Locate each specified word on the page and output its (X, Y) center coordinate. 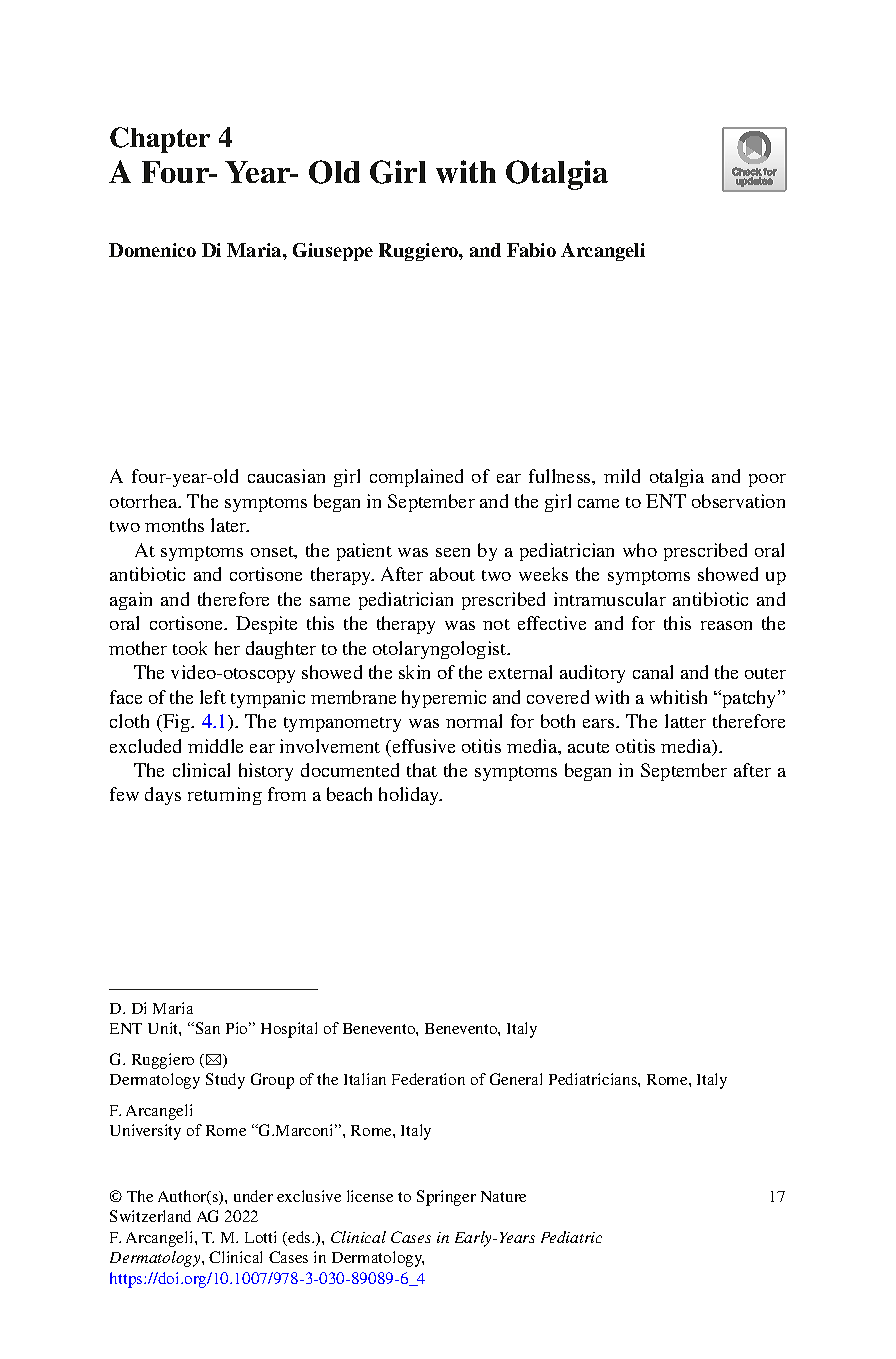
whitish (678, 697)
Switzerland (150, 1216)
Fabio (531, 250)
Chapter (160, 140)
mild (622, 476)
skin (414, 672)
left (213, 697)
